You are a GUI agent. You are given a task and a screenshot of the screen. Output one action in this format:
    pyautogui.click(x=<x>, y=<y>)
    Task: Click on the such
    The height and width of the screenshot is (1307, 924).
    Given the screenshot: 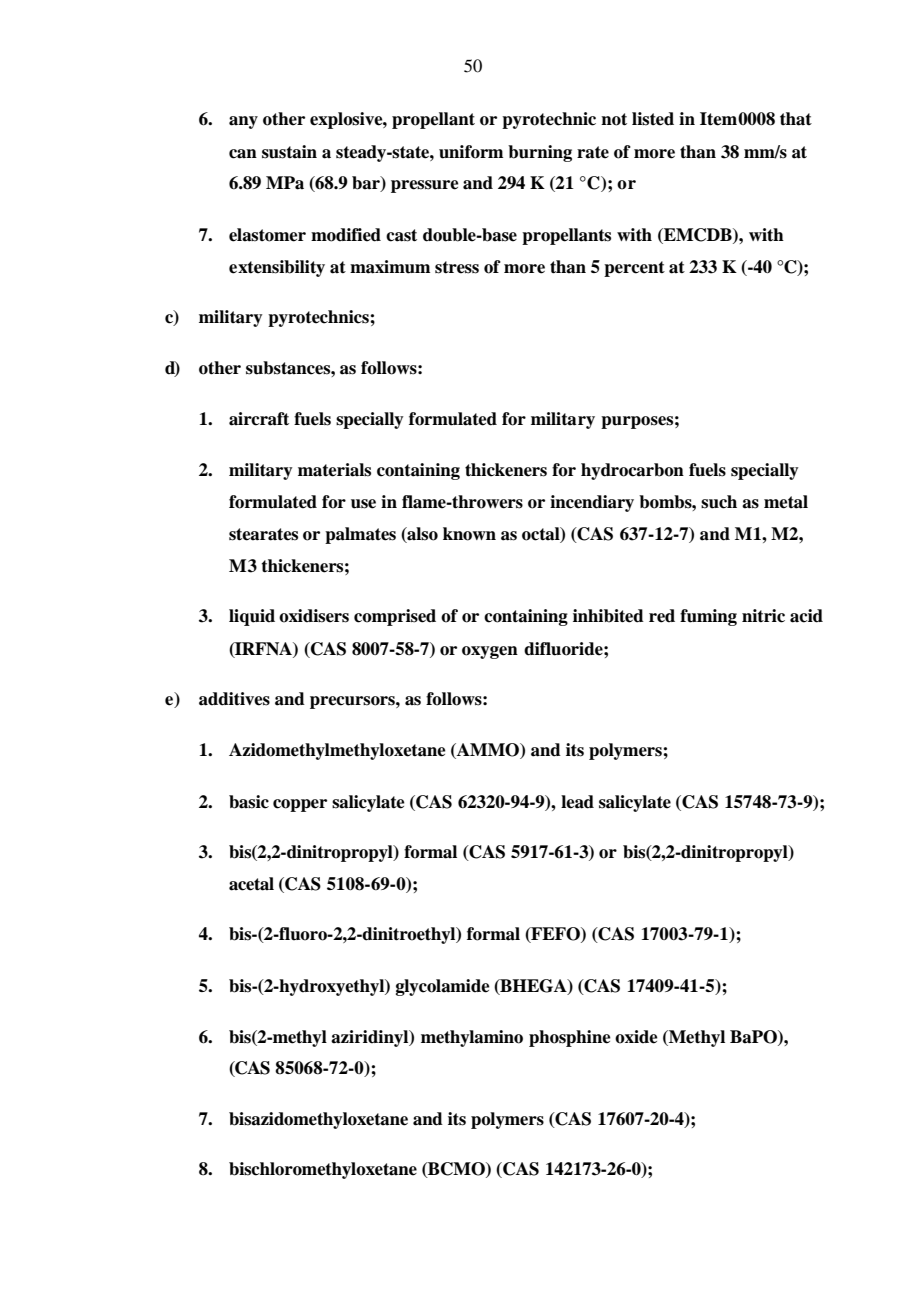 What is the action you would take?
    pyautogui.click(x=719, y=502)
